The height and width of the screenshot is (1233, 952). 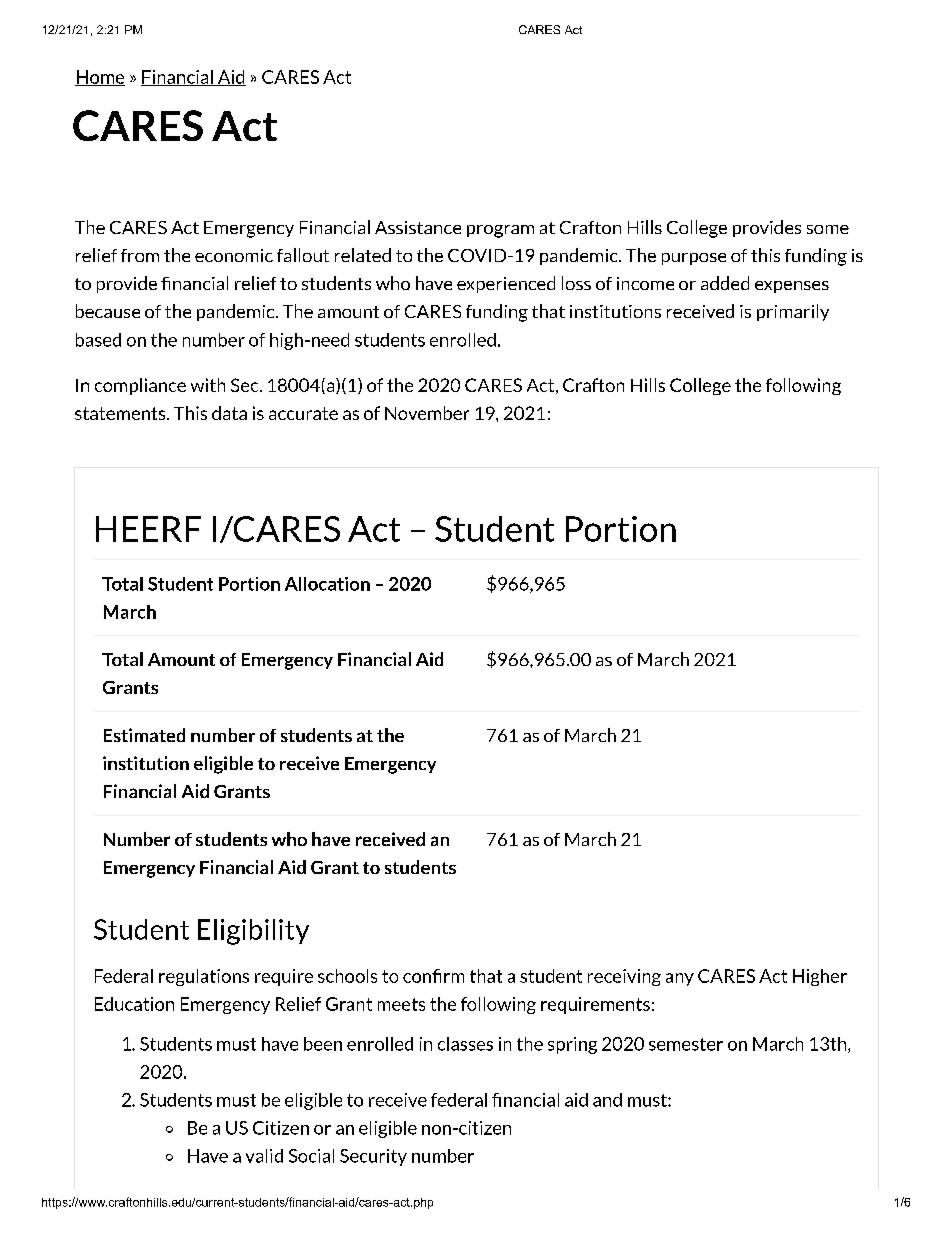 What do you see at coordinates (418, 227) in the screenshot?
I see `Assistance` at bounding box center [418, 227].
